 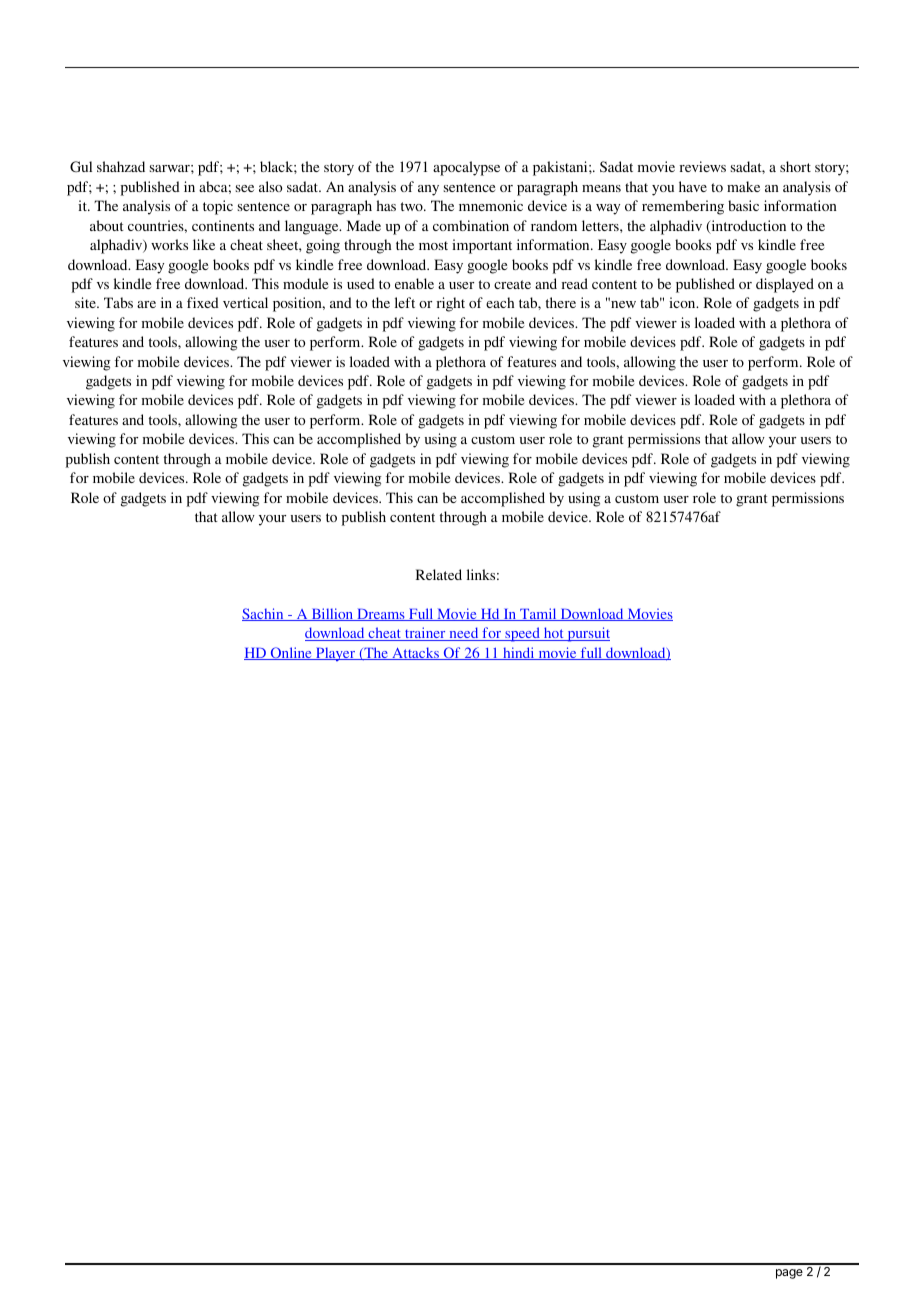 What do you see at coordinates (218, 207) in the screenshot?
I see `topic` at bounding box center [218, 207].
